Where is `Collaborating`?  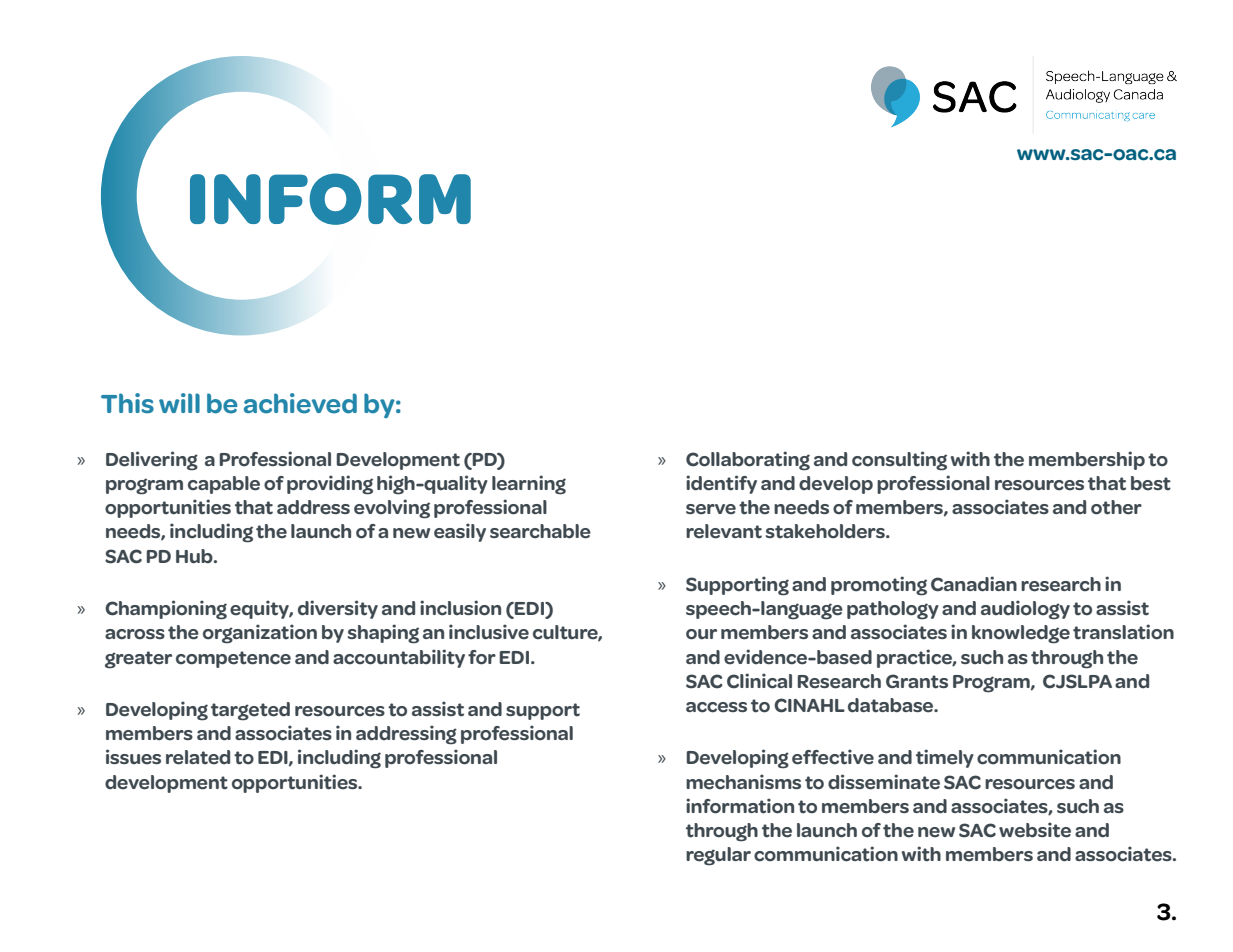 Collaborating is located at coordinates (748, 461).
